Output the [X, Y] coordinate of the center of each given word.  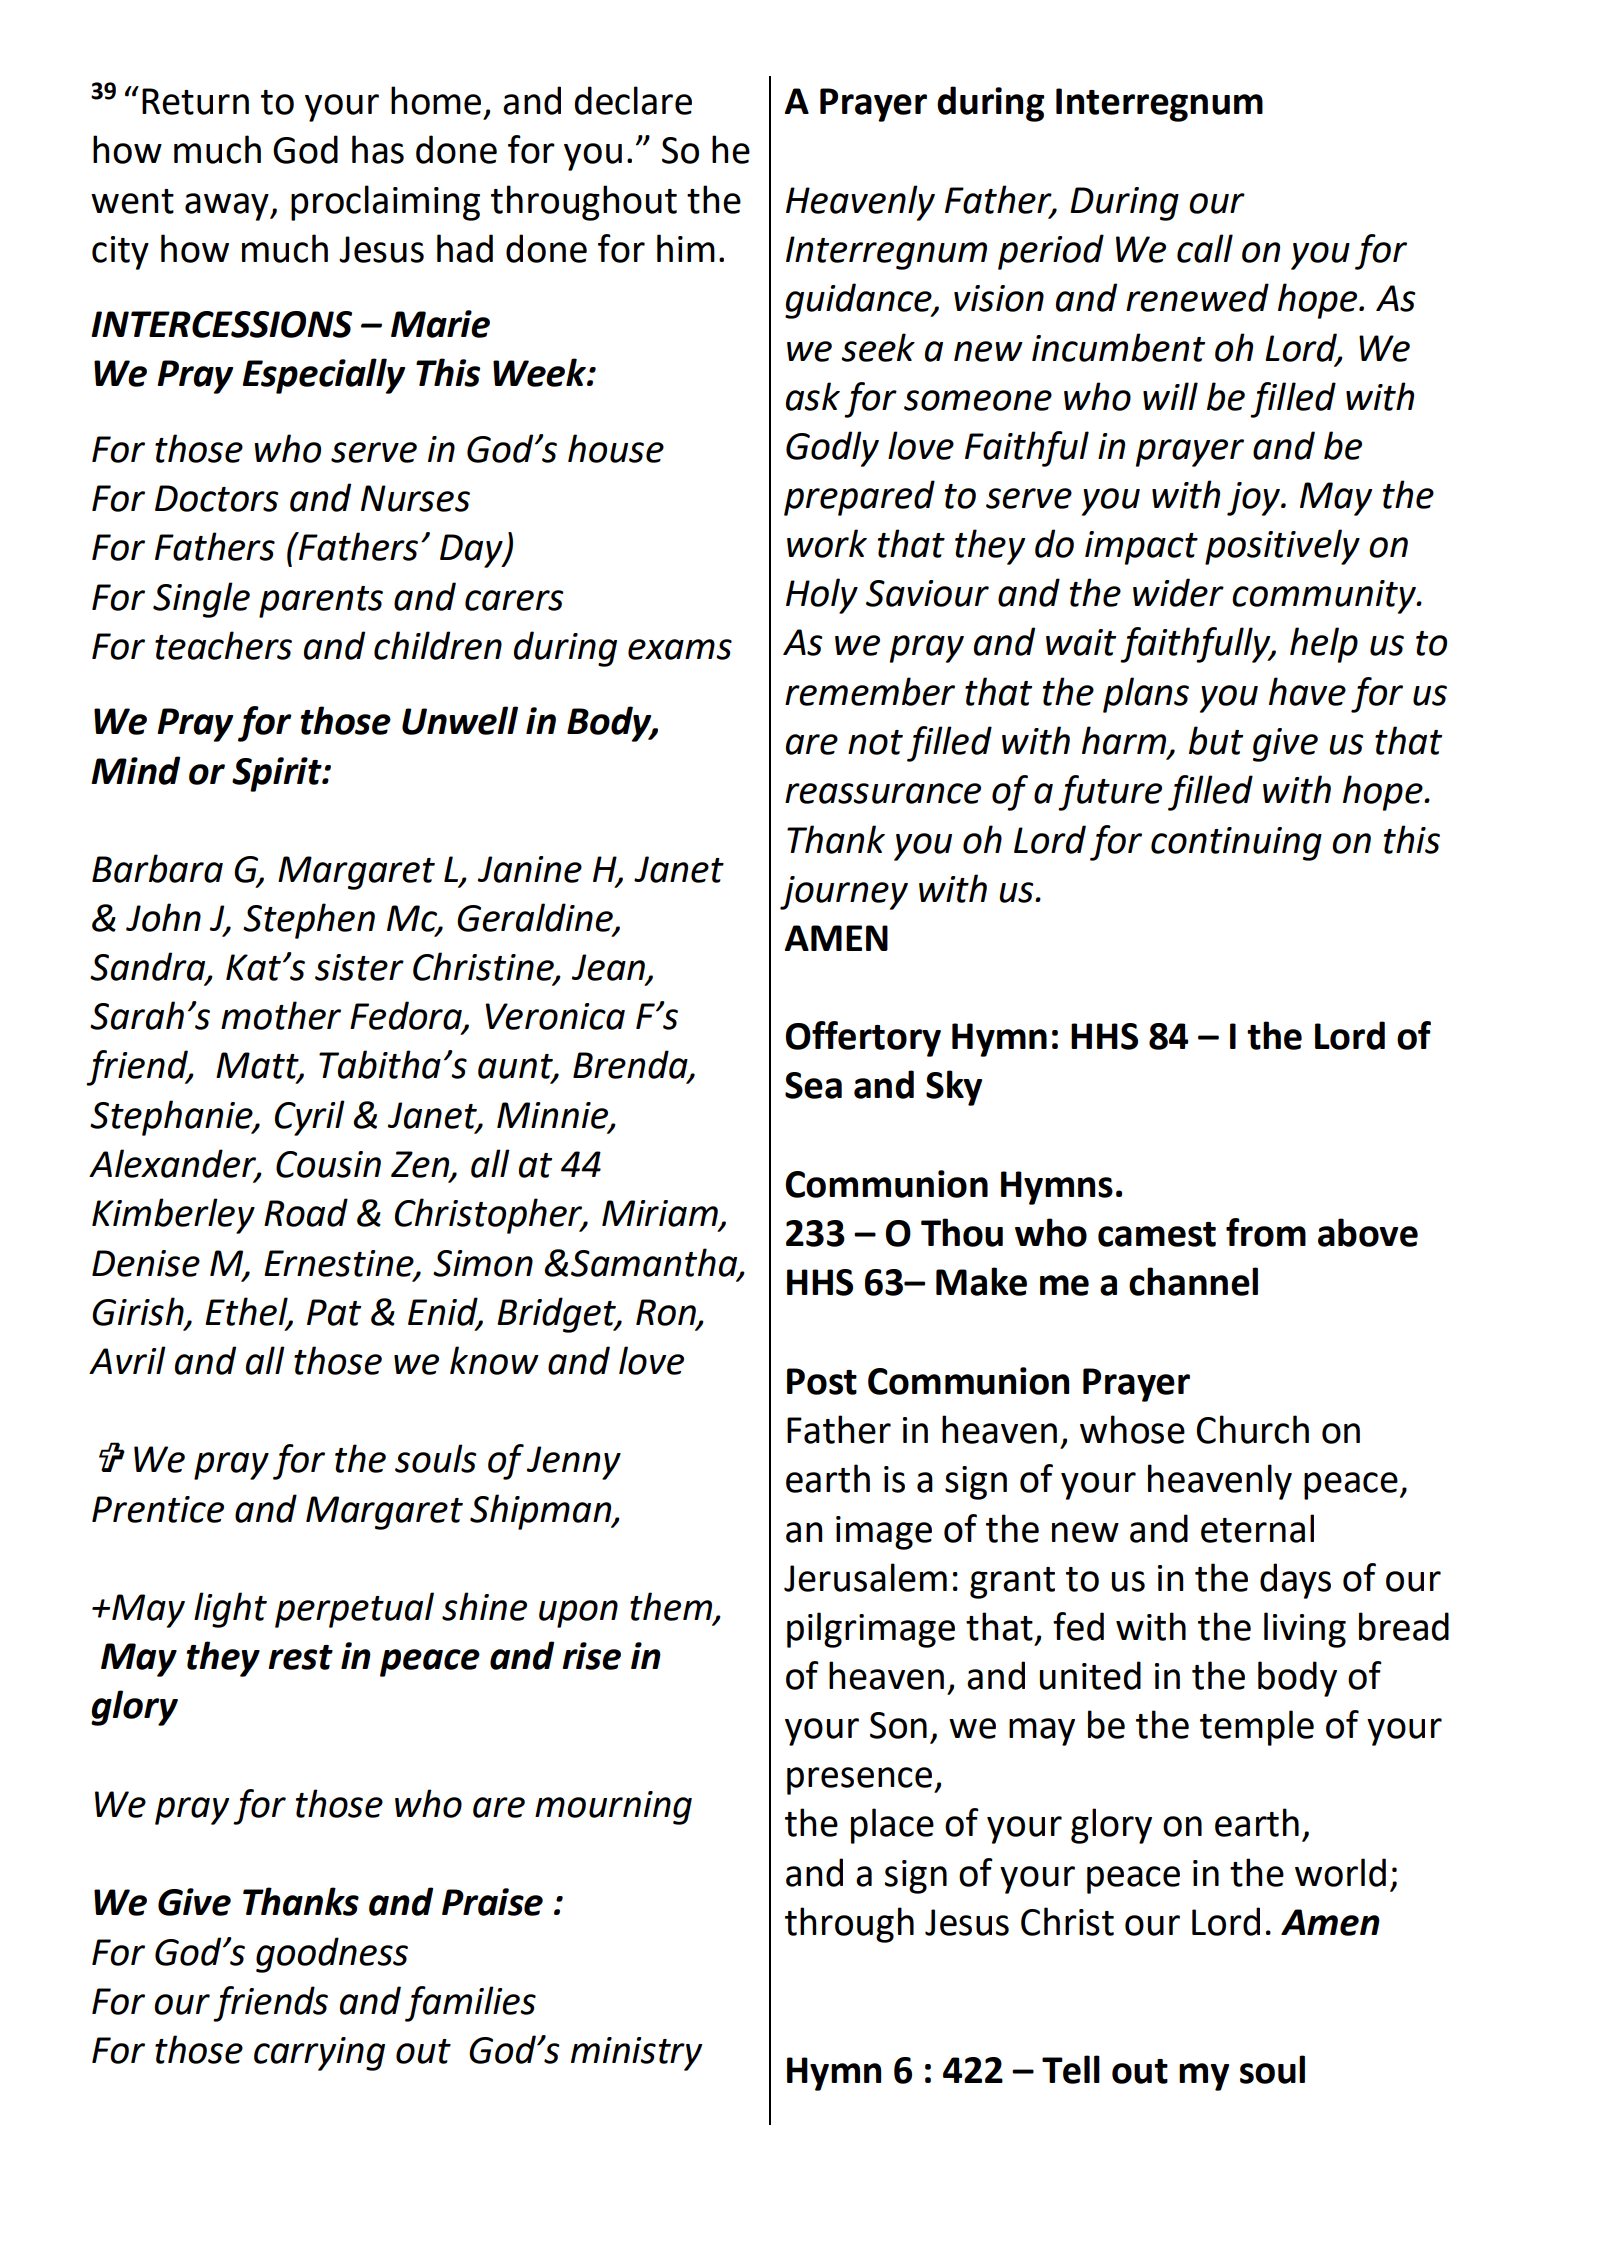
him [686, 248]
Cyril [310, 1118]
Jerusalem [865, 1577]
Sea [813, 1085]
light [230, 1610]
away [228, 207]
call [1205, 248]
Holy [822, 596]
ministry [636, 2054]
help [1324, 645]
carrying [319, 2054]
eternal [1257, 1528]
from [1266, 1232]
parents [321, 602]
